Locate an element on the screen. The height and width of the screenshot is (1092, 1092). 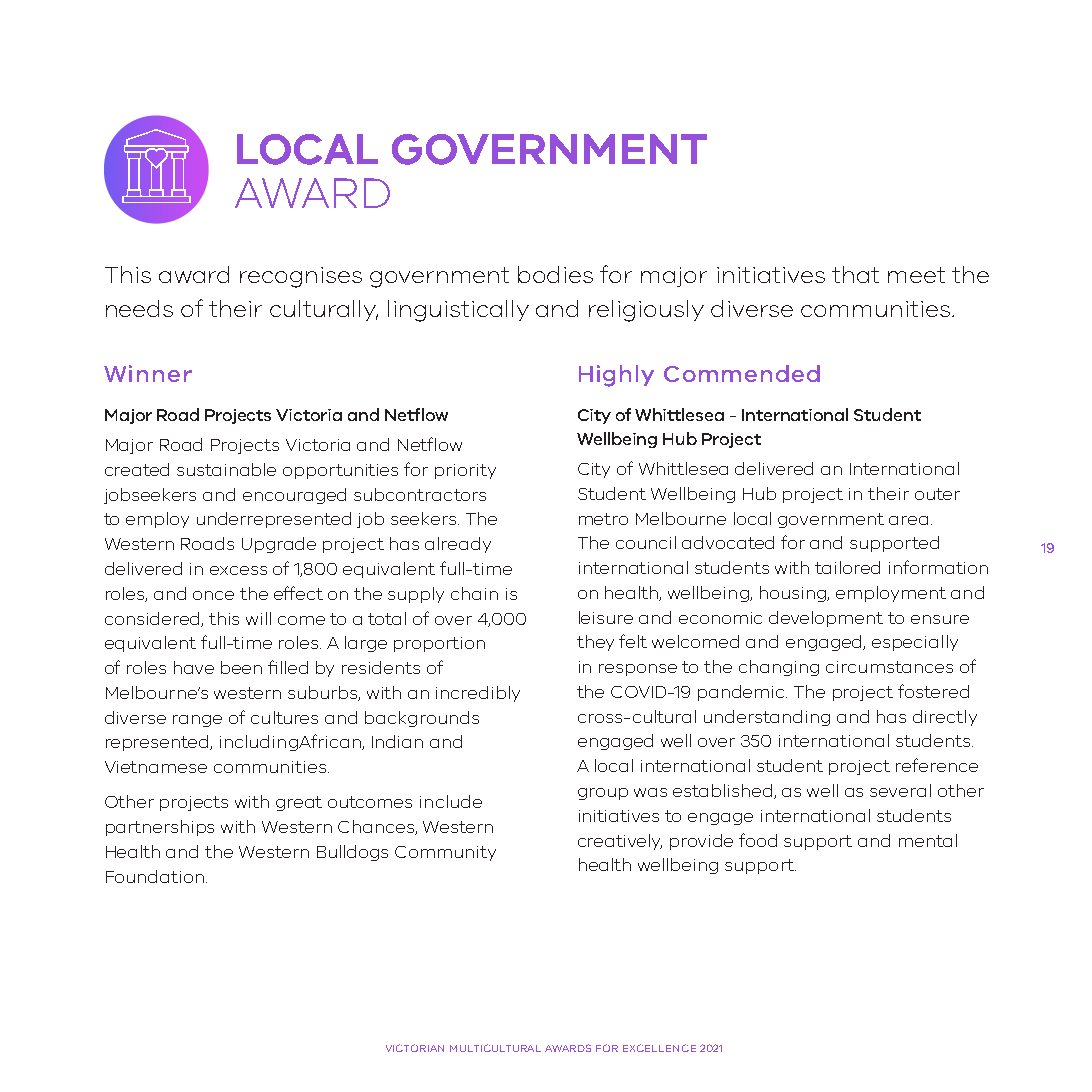
been is located at coordinates (241, 667).
